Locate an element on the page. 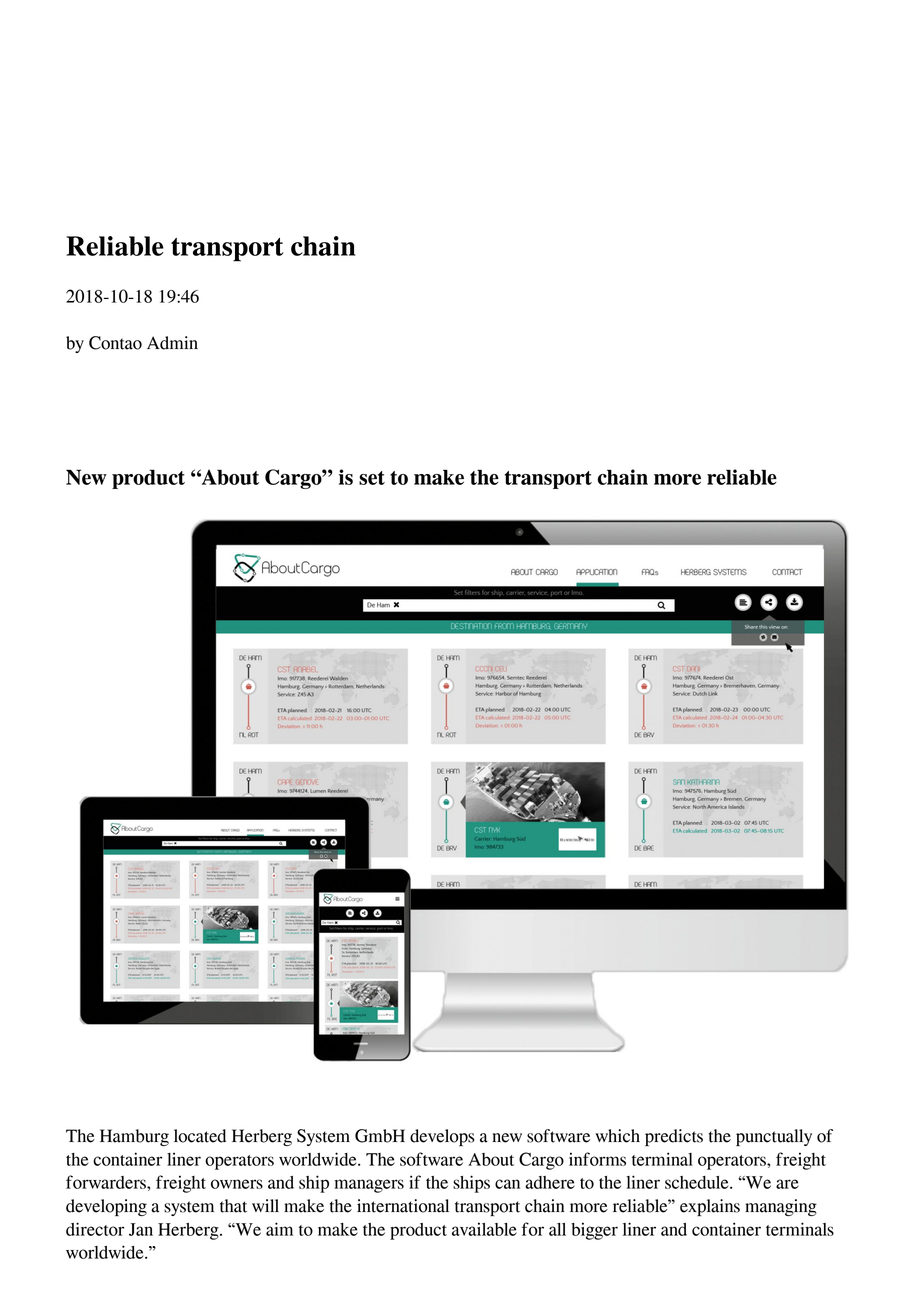 The height and width of the document is (1308, 924). Hamburg is located at coordinates (134, 1137).
